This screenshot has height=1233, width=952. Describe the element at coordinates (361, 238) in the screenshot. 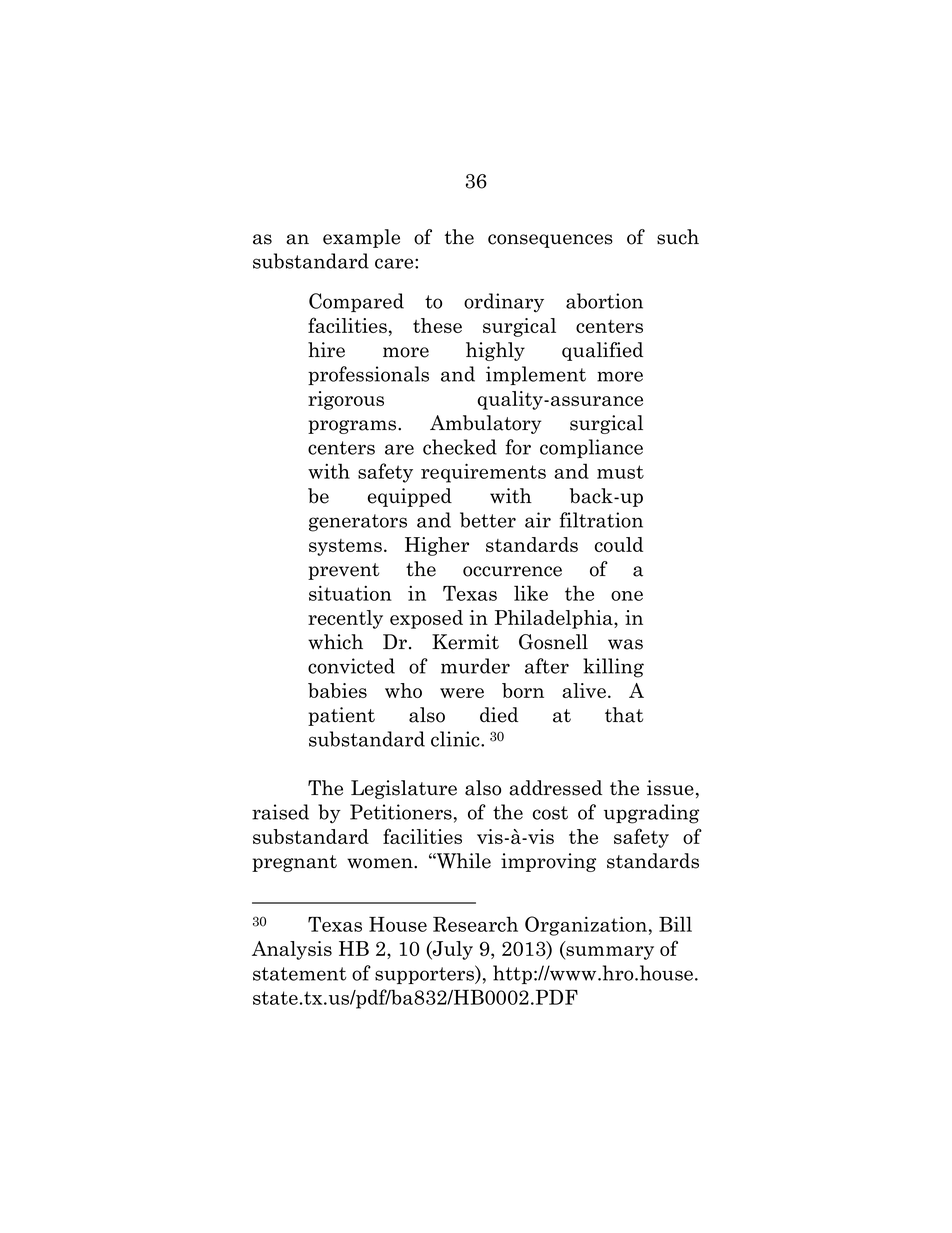

I see `example` at that location.
